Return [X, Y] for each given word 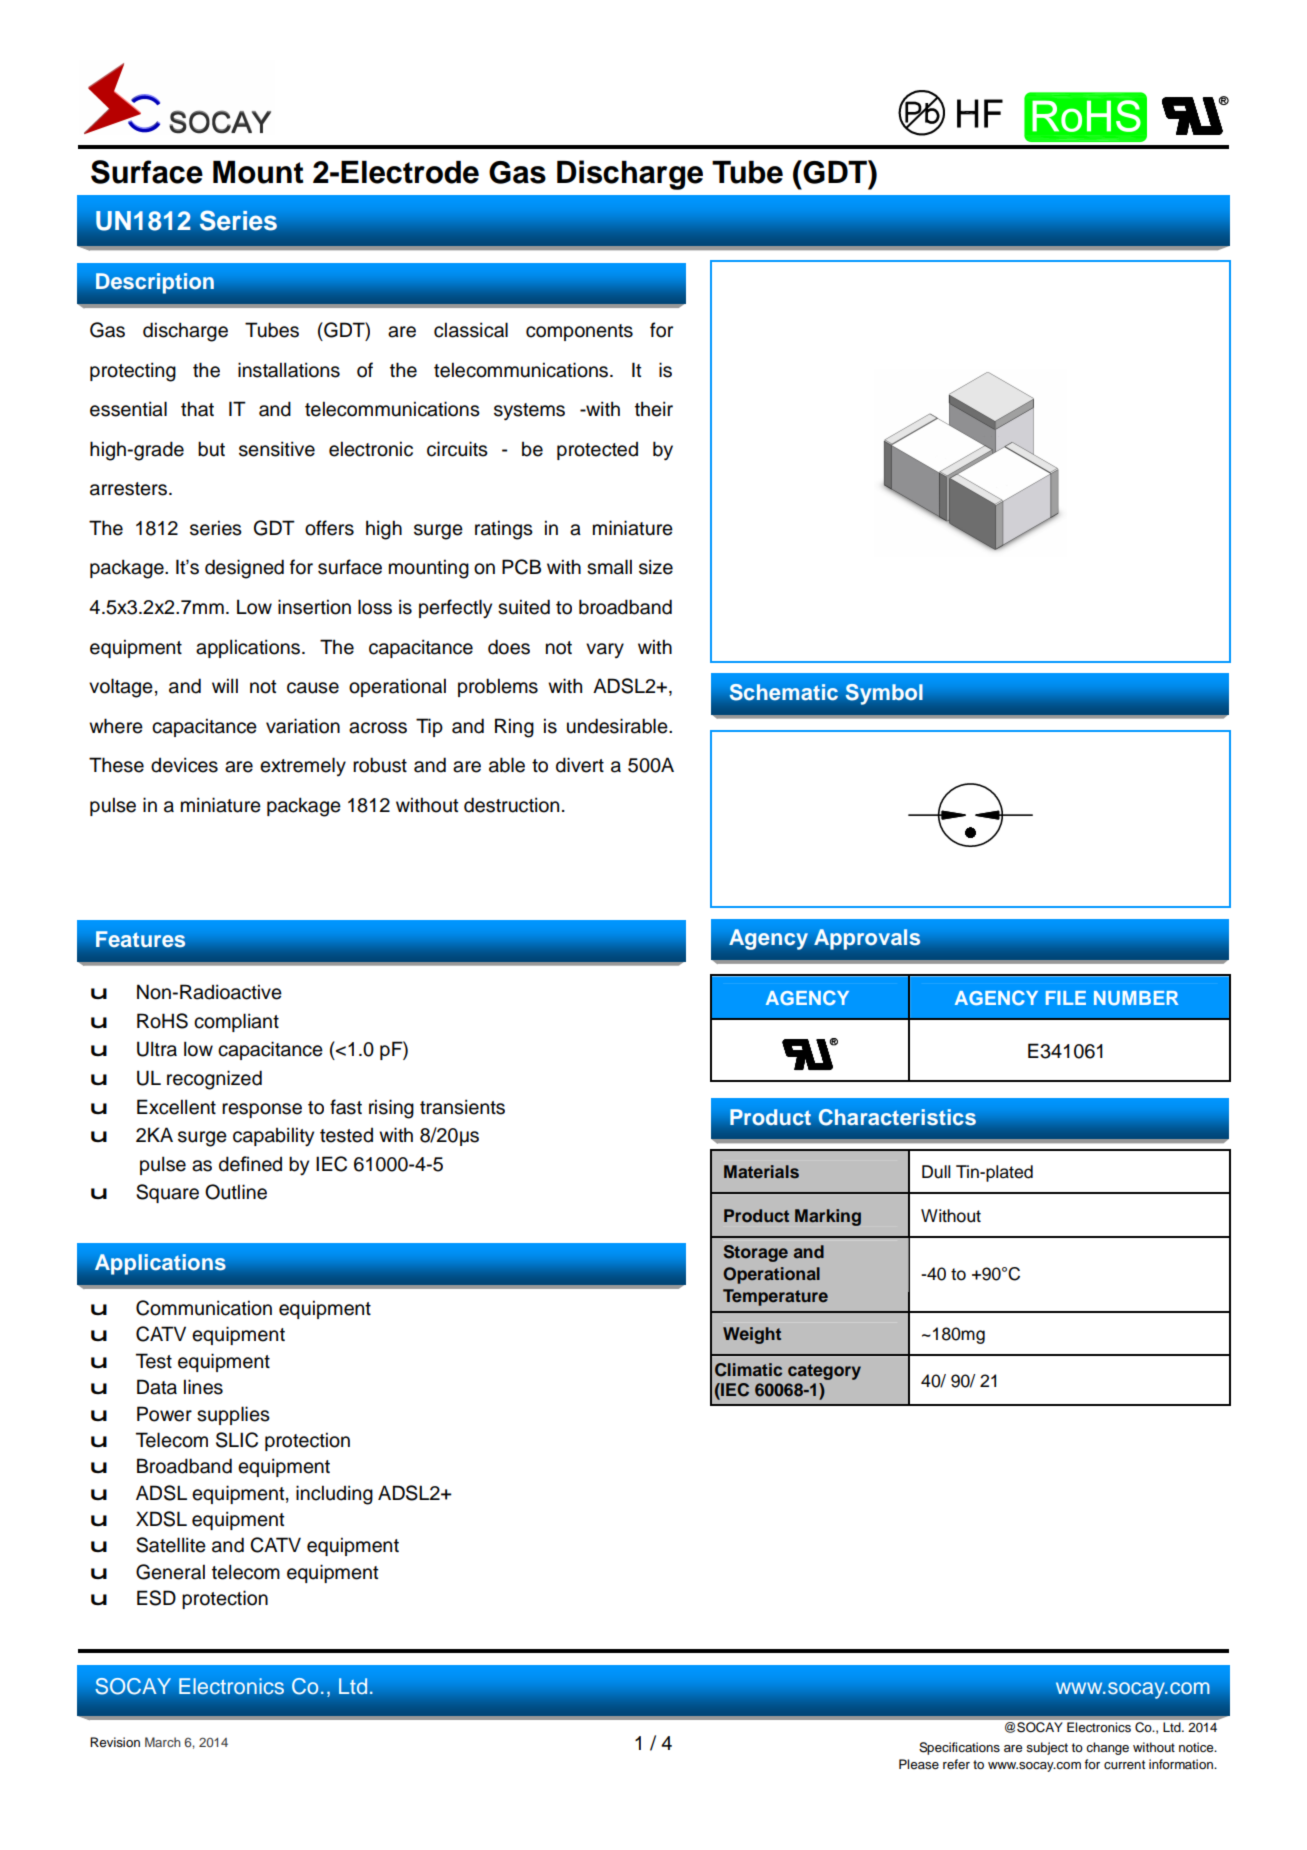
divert [580, 765]
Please [919, 1764]
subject [1047, 1748]
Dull [936, 1172]
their [654, 409]
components [579, 332]
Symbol [884, 694]
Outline [236, 1192]
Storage [755, 1253]
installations [289, 370]
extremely [303, 766]
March [162, 1742]
